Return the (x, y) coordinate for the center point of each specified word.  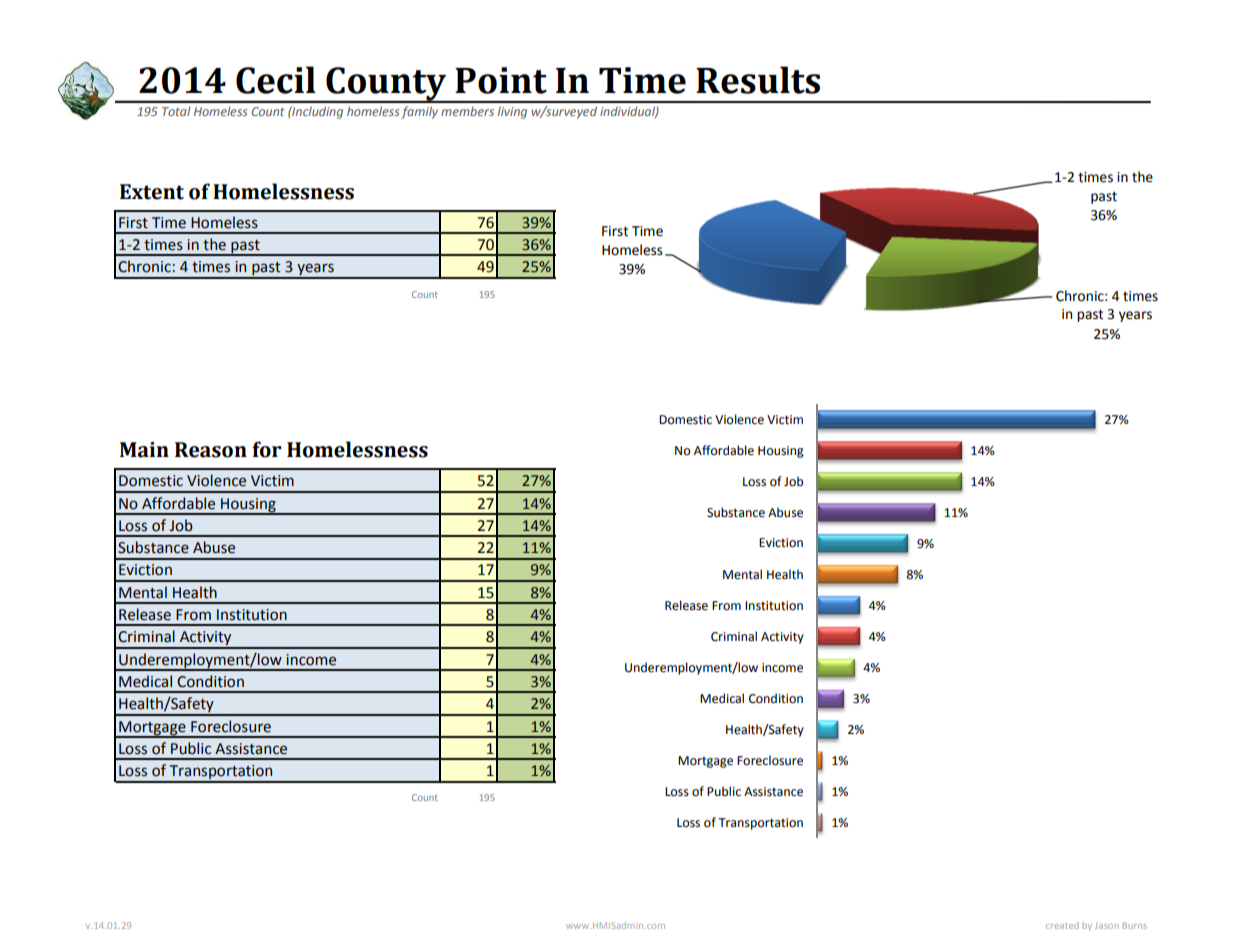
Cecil (276, 80)
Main (144, 450)
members (467, 111)
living (512, 112)
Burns (1135, 925)
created (1062, 925)
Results (758, 80)
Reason (211, 450)
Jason (1107, 926)
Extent (152, 192)
